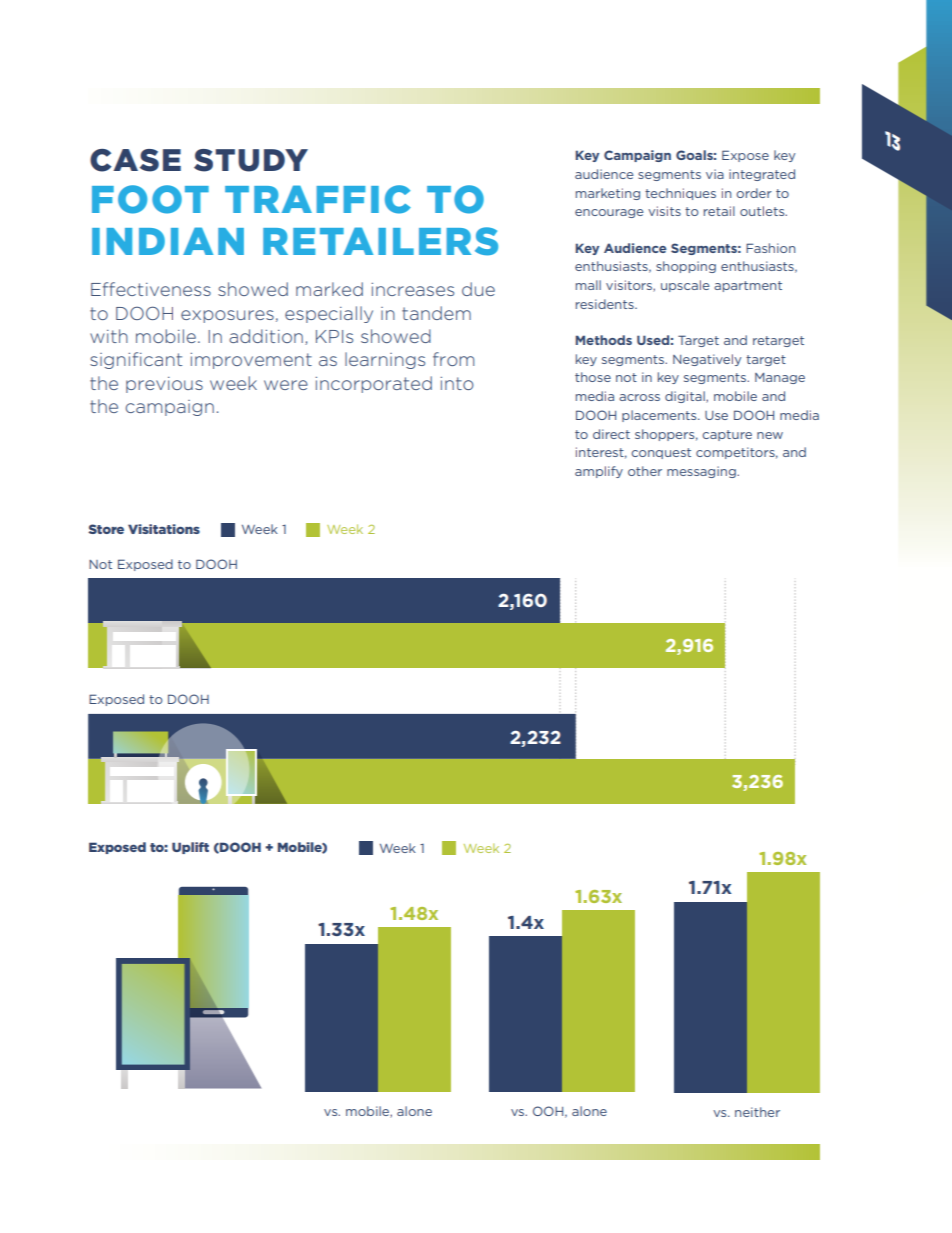  I want to click on neither, so click(757, 1112).
